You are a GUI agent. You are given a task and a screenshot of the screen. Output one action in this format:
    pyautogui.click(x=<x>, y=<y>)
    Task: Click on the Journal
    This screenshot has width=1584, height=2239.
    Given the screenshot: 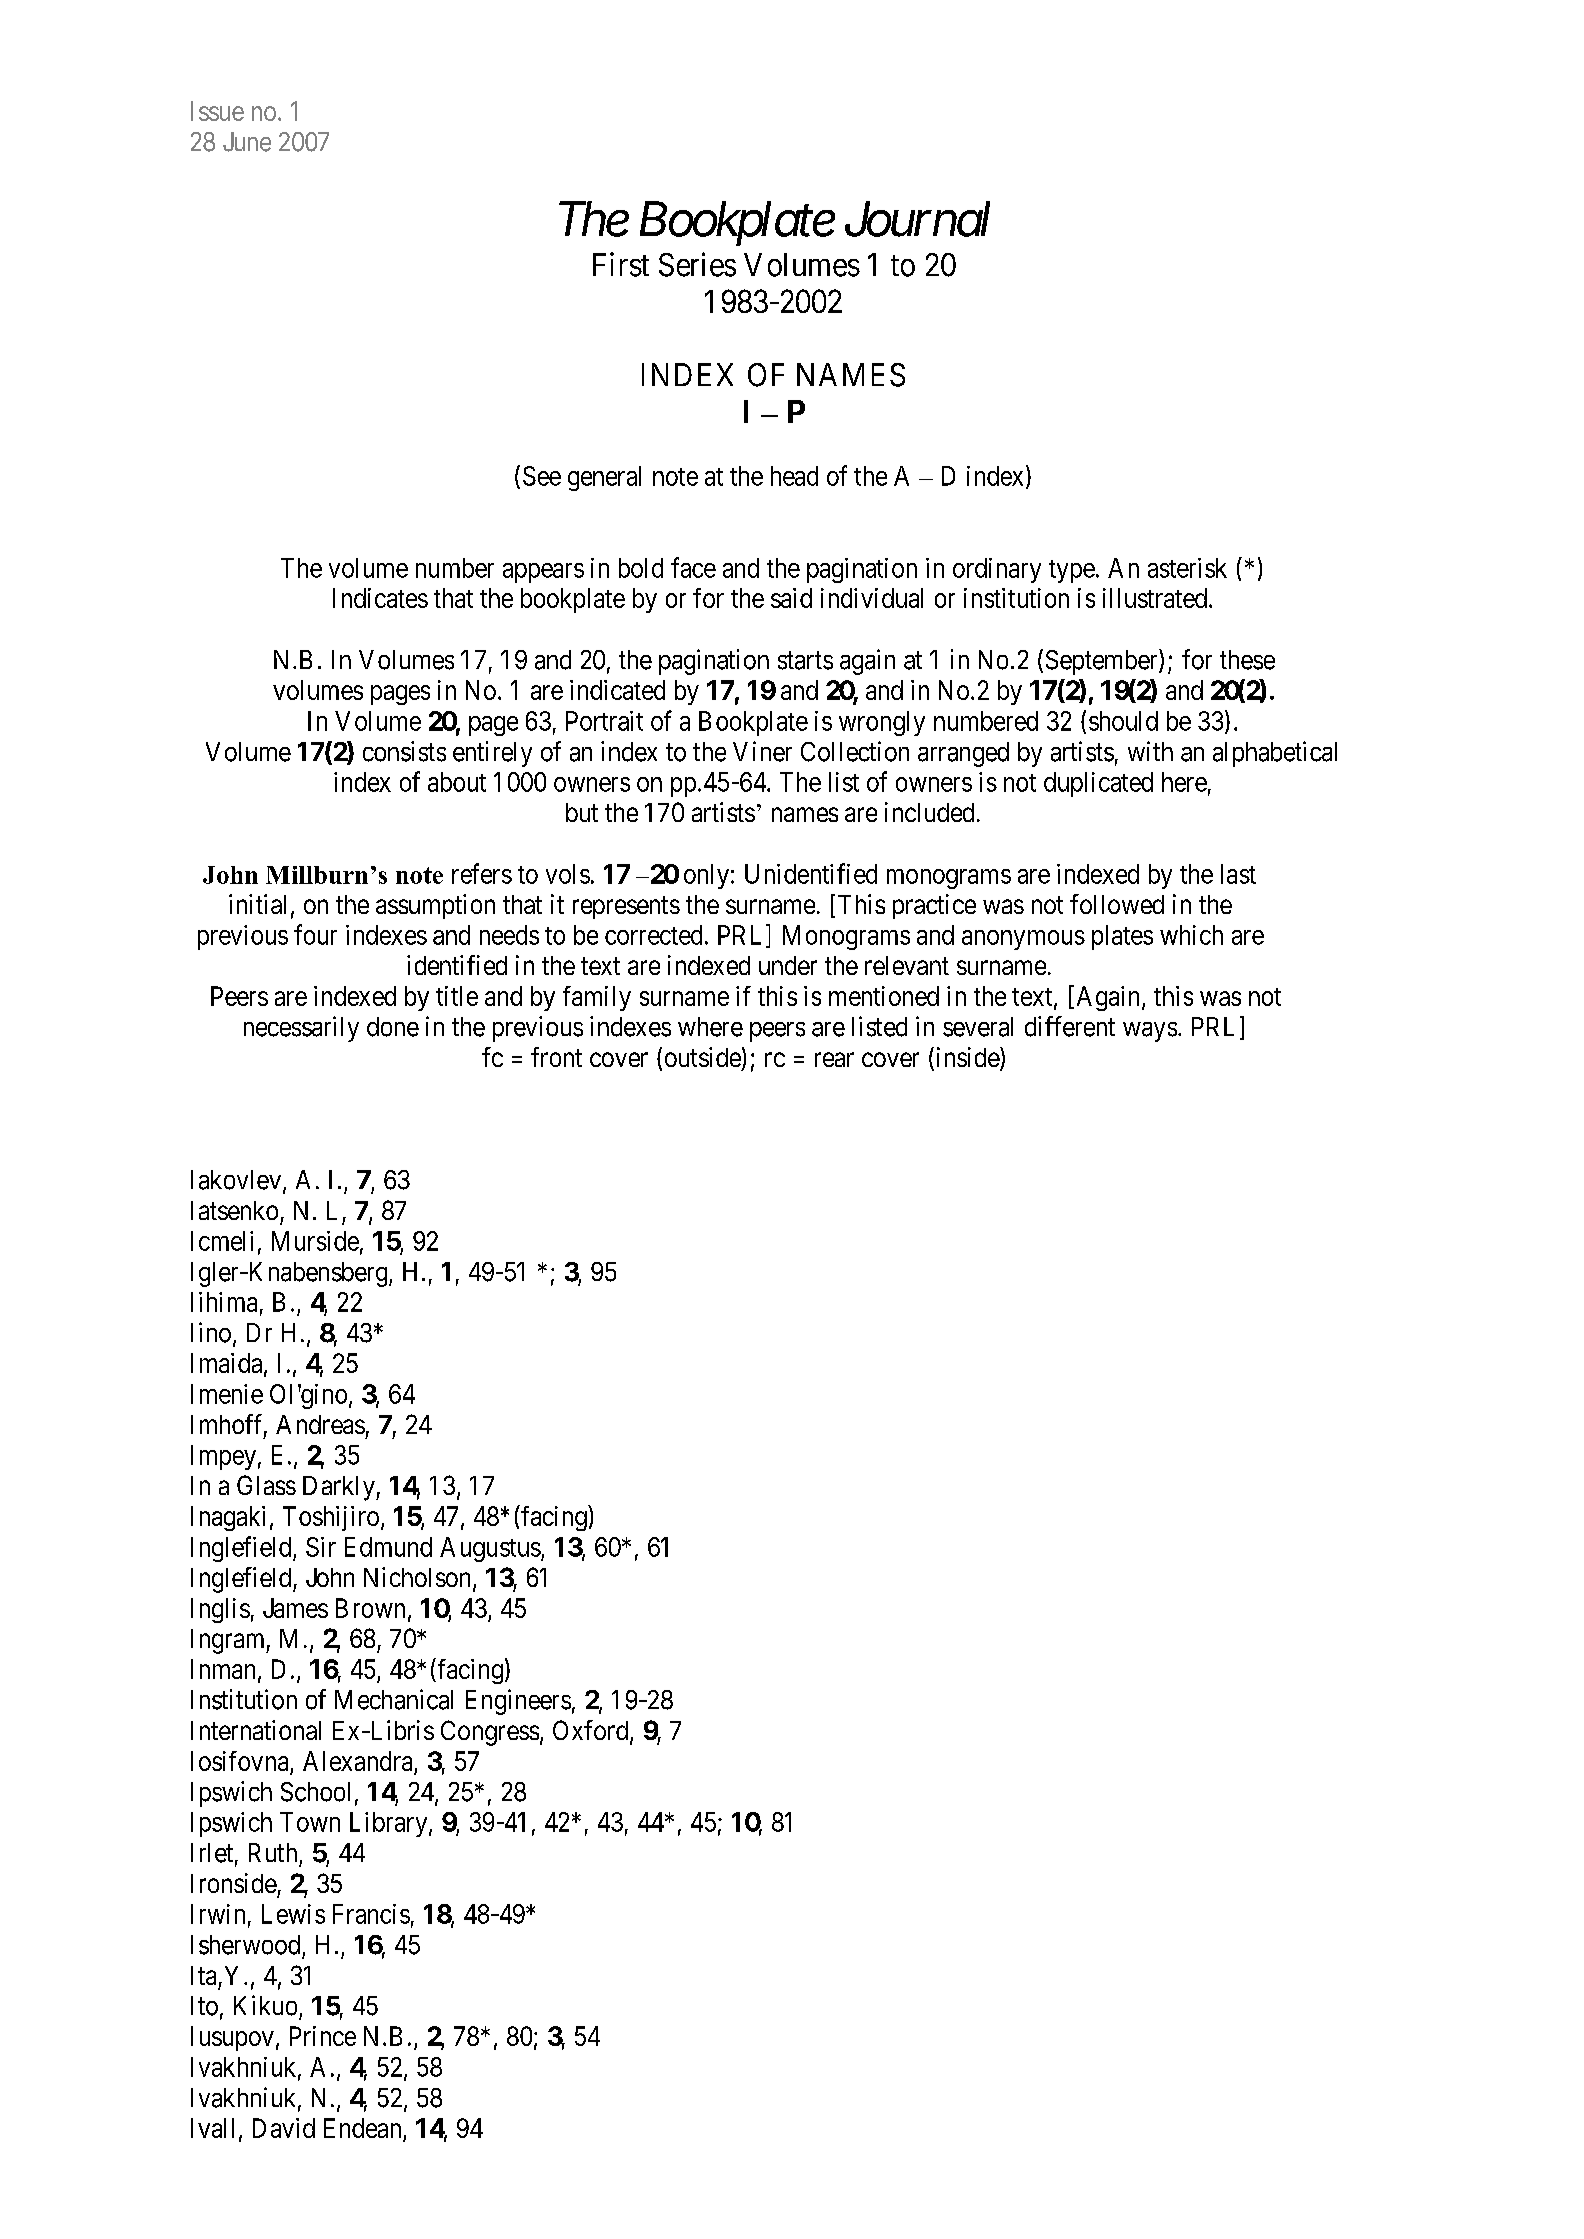 What is the action you would take?
    pyautogui.click(x=917, y=219)
